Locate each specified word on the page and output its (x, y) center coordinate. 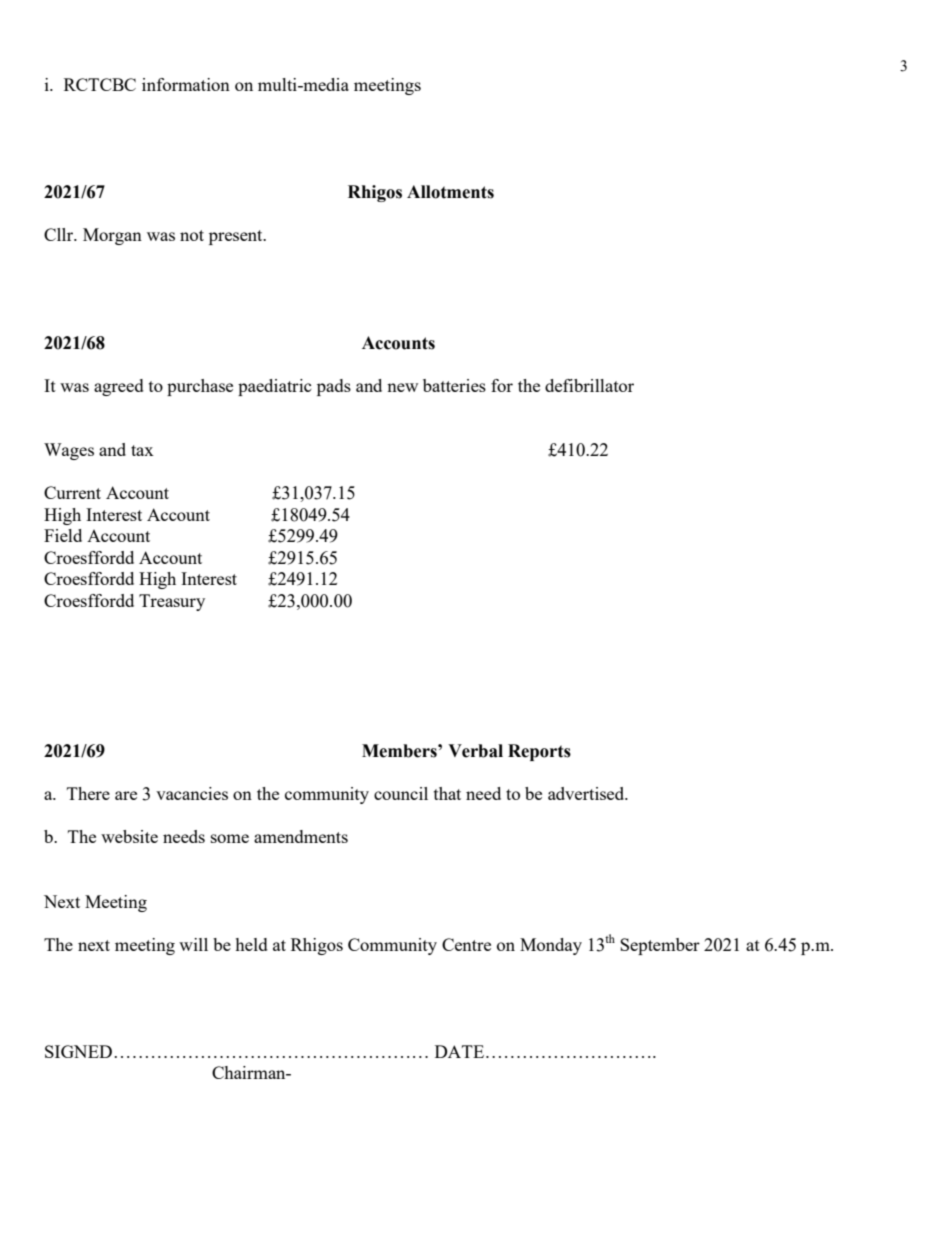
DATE (459, 1051)
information (186, 84)
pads (334, 387)
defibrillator (589, 385)
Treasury (172, 602)
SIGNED (78, 1051)
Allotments (450, 192)
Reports (539, 752)
